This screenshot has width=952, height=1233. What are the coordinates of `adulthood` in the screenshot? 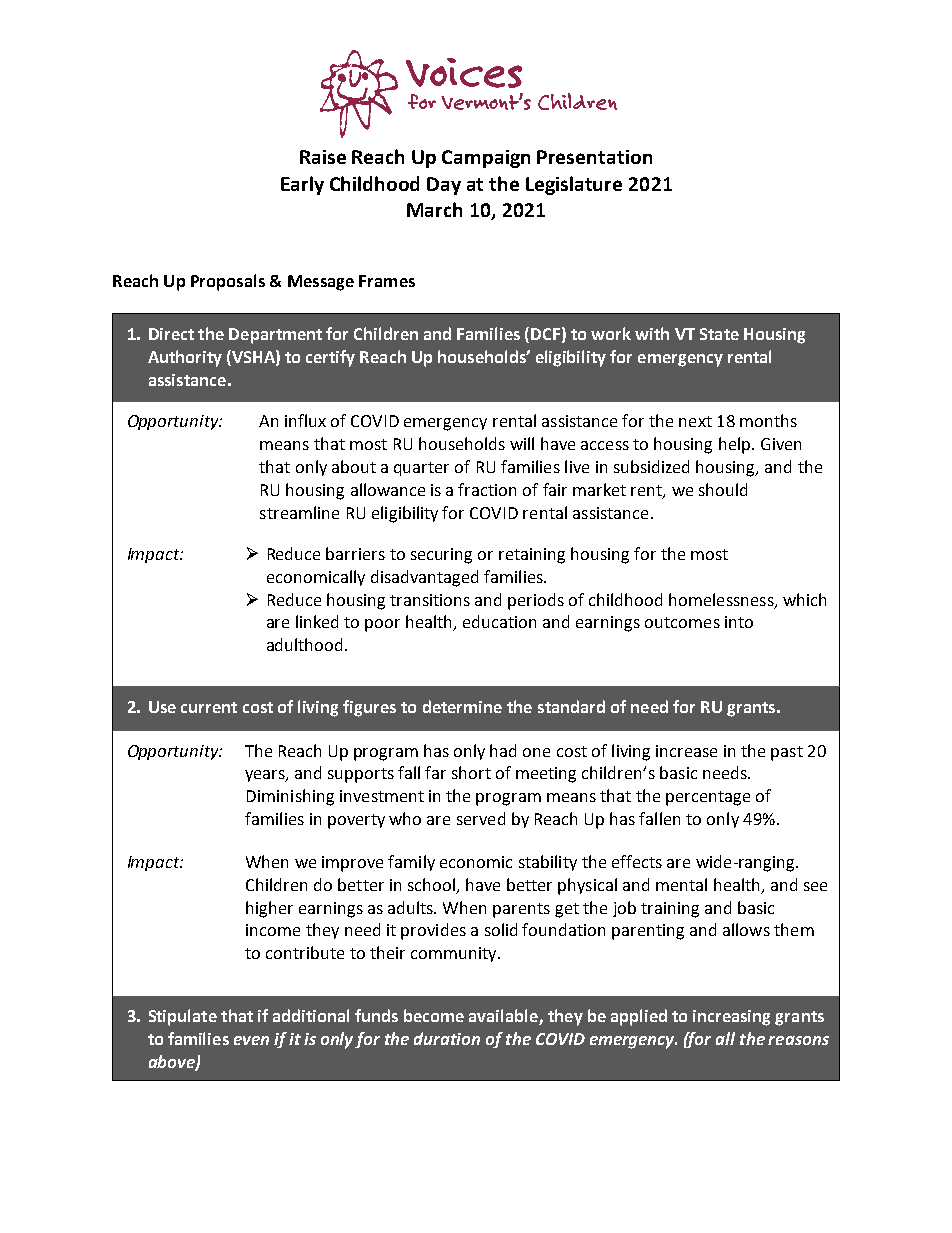 It's located at (304, 644).
